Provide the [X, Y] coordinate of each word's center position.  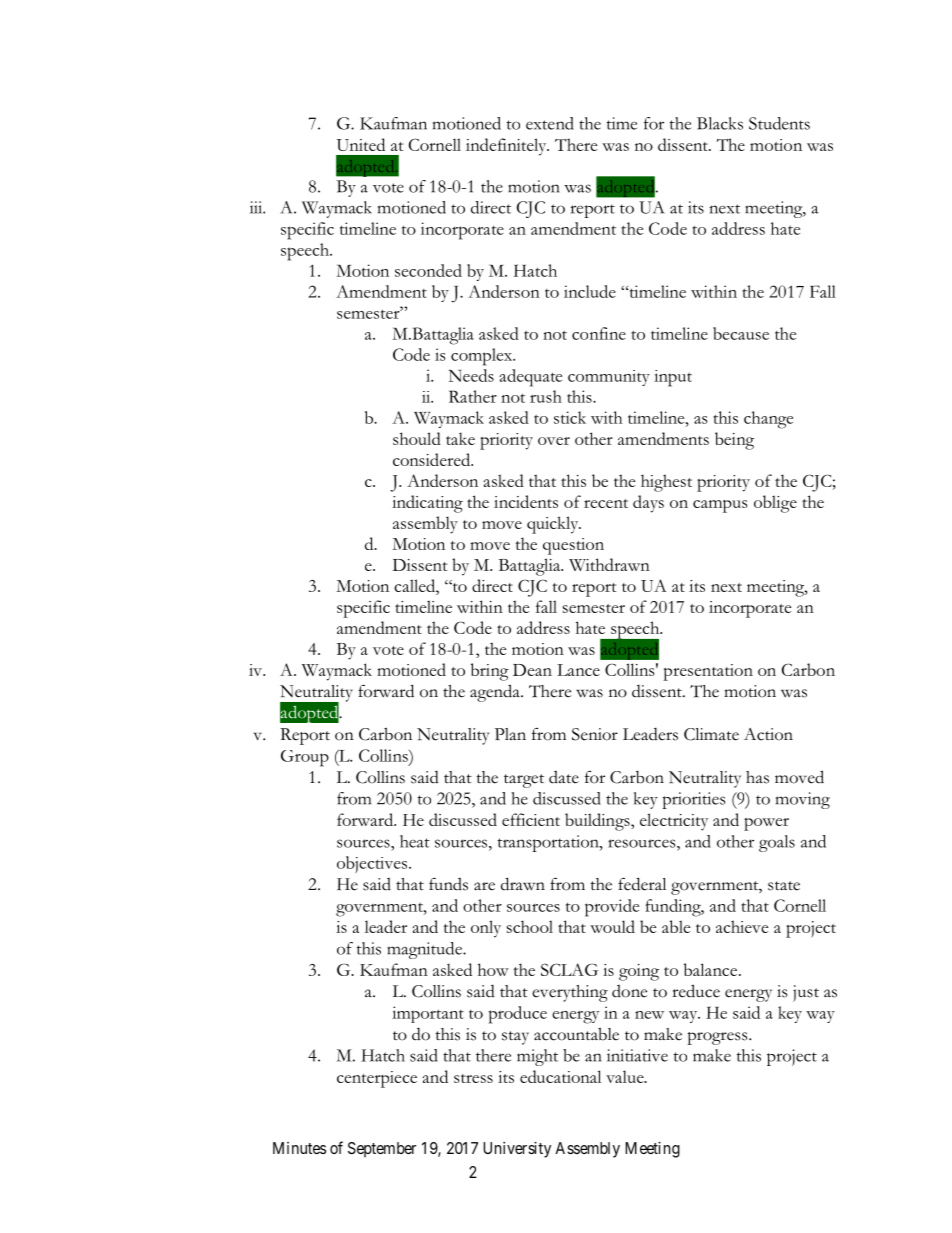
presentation [708, 672]
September [382, 1150]
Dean [532, 670]
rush [546, 396]
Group [305, 758]
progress [718, 1038]
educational [560, 1076]
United [361, 144]
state [784, 886]
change [768, 420]
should [417, 438]
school [530, 926]
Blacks [720, 123]
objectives [373, 864]
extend [550, 123]
